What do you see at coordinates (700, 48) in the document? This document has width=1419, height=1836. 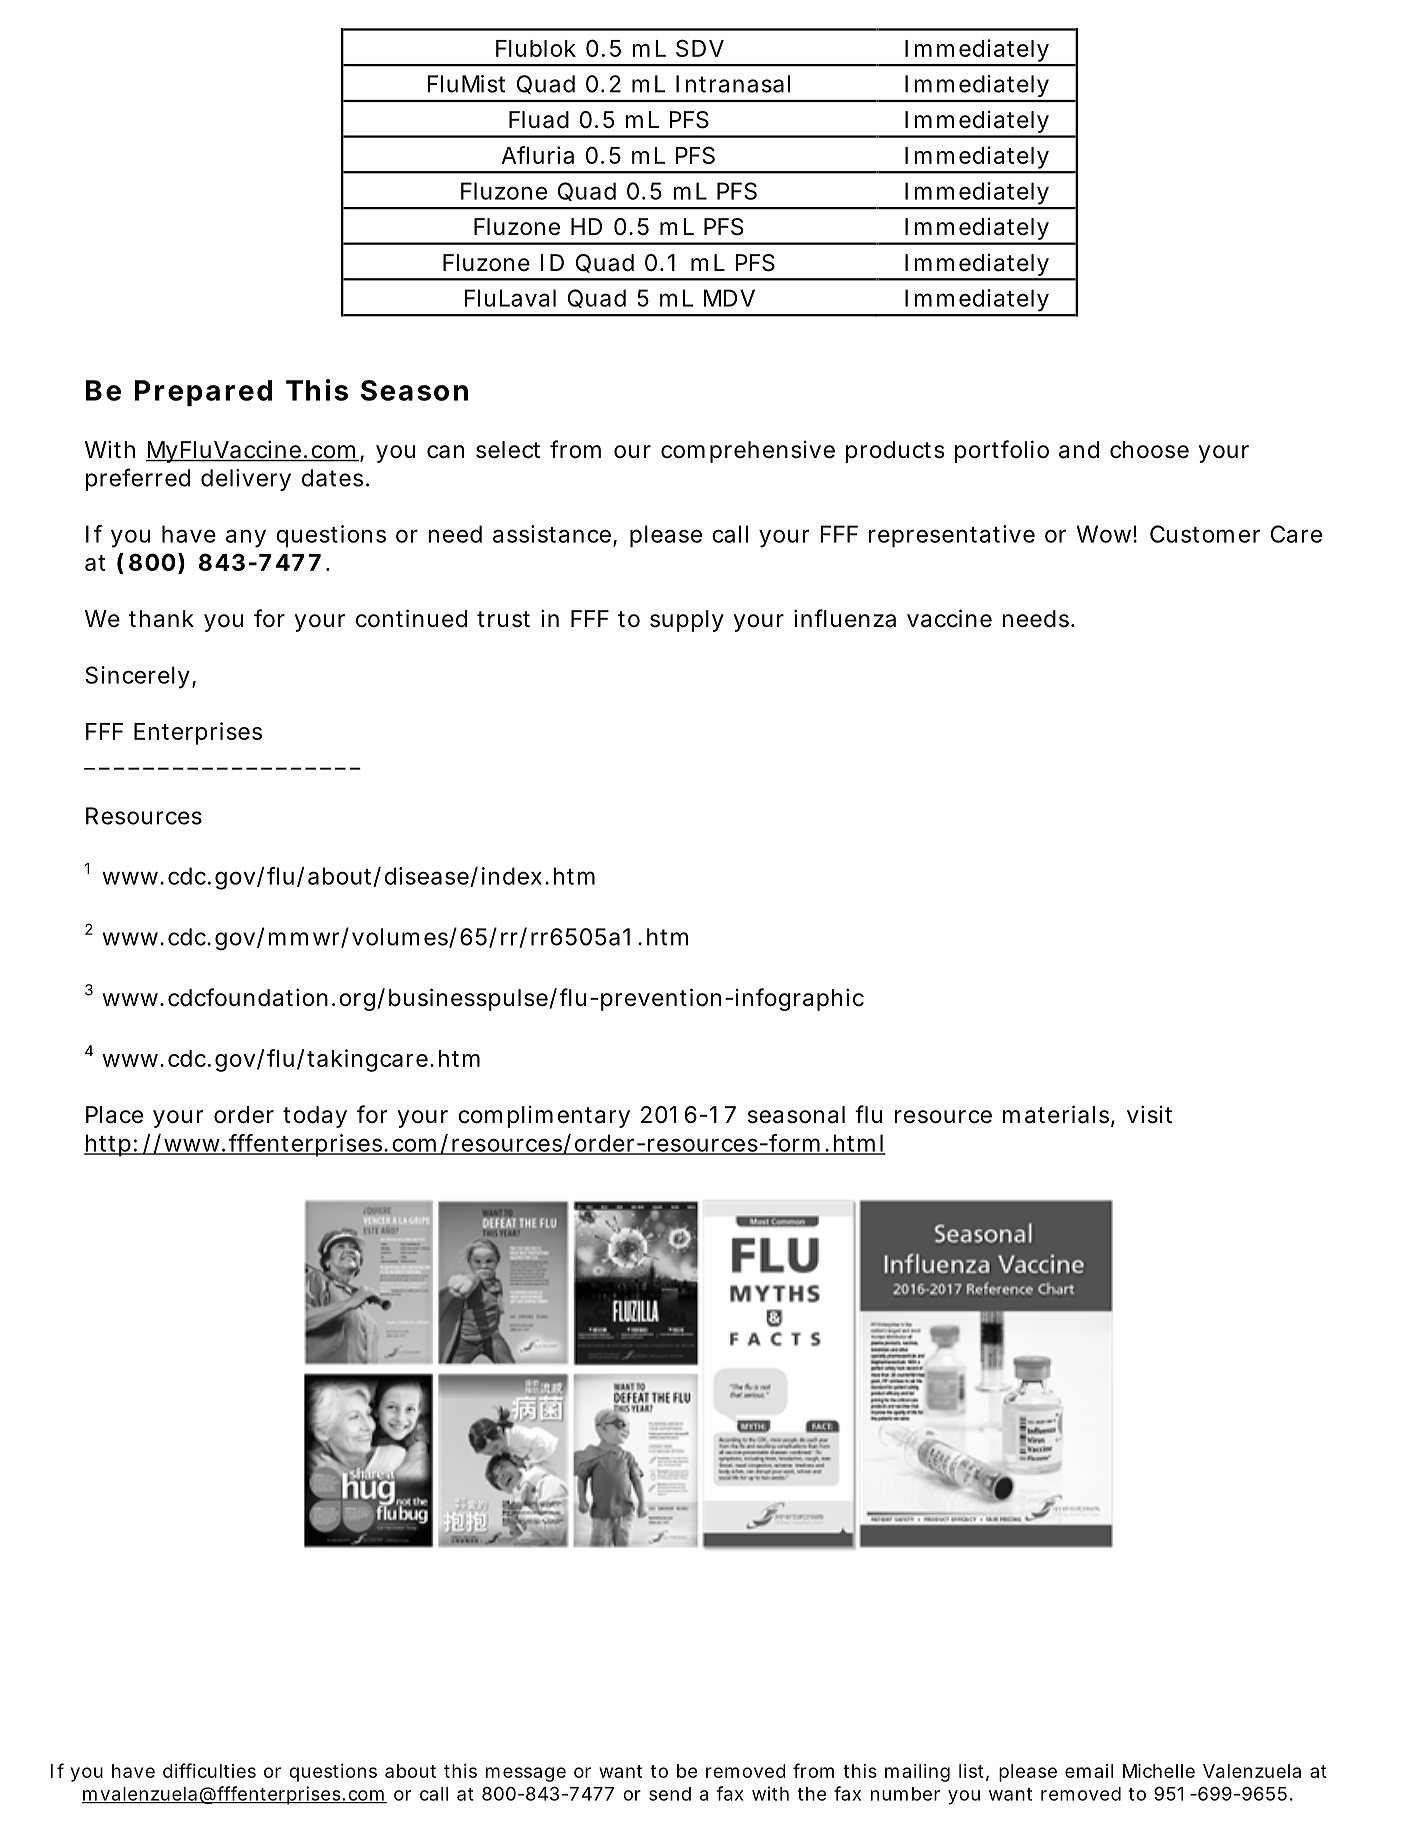 I see `SDV` at bounding box center [700, 48].
